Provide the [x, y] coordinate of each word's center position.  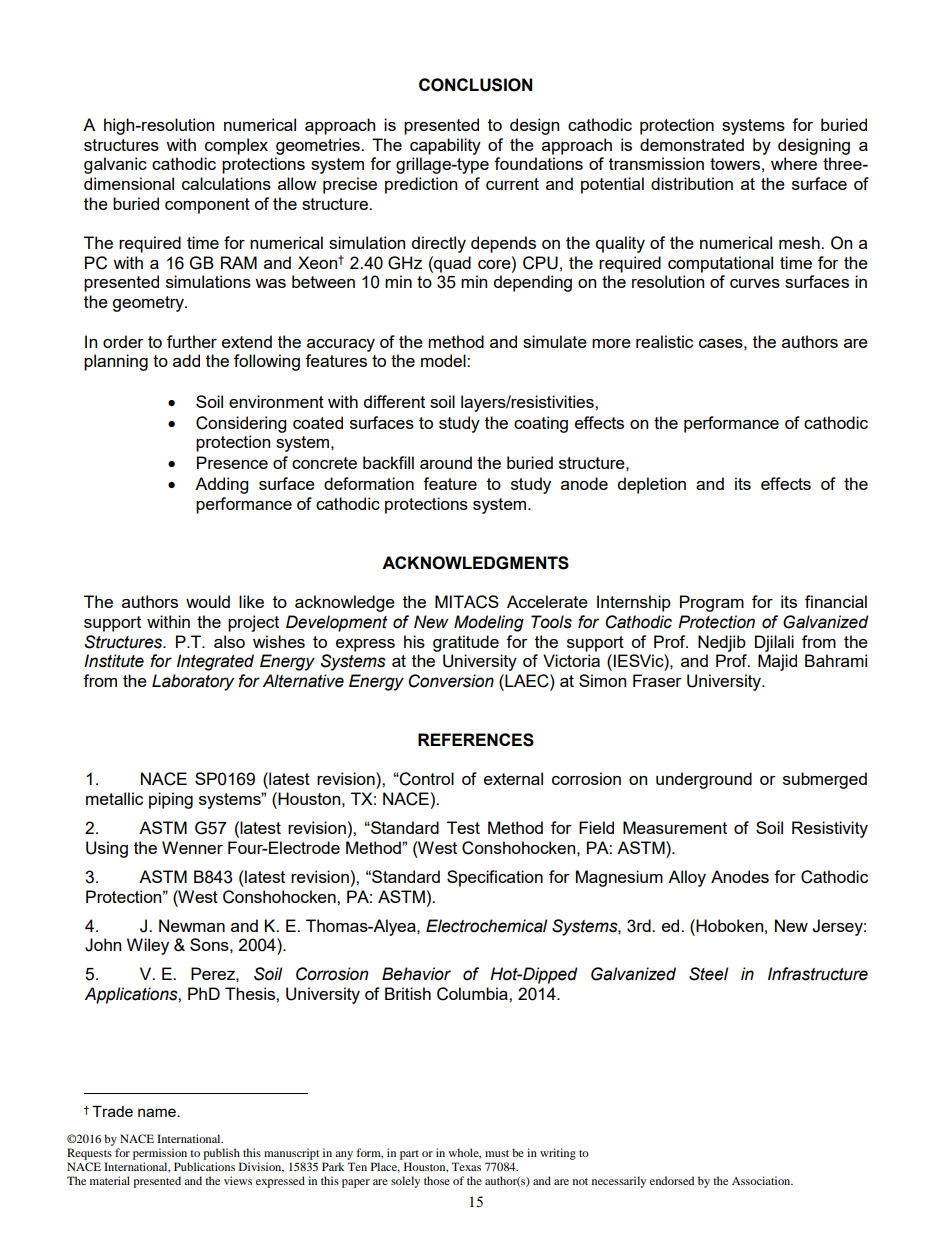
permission [160, 1154]
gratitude [466, 643]
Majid [777, 662]
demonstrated [692, 144]
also [229, 641]
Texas [466, 1166]
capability [445, 146]
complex [236, 146]
